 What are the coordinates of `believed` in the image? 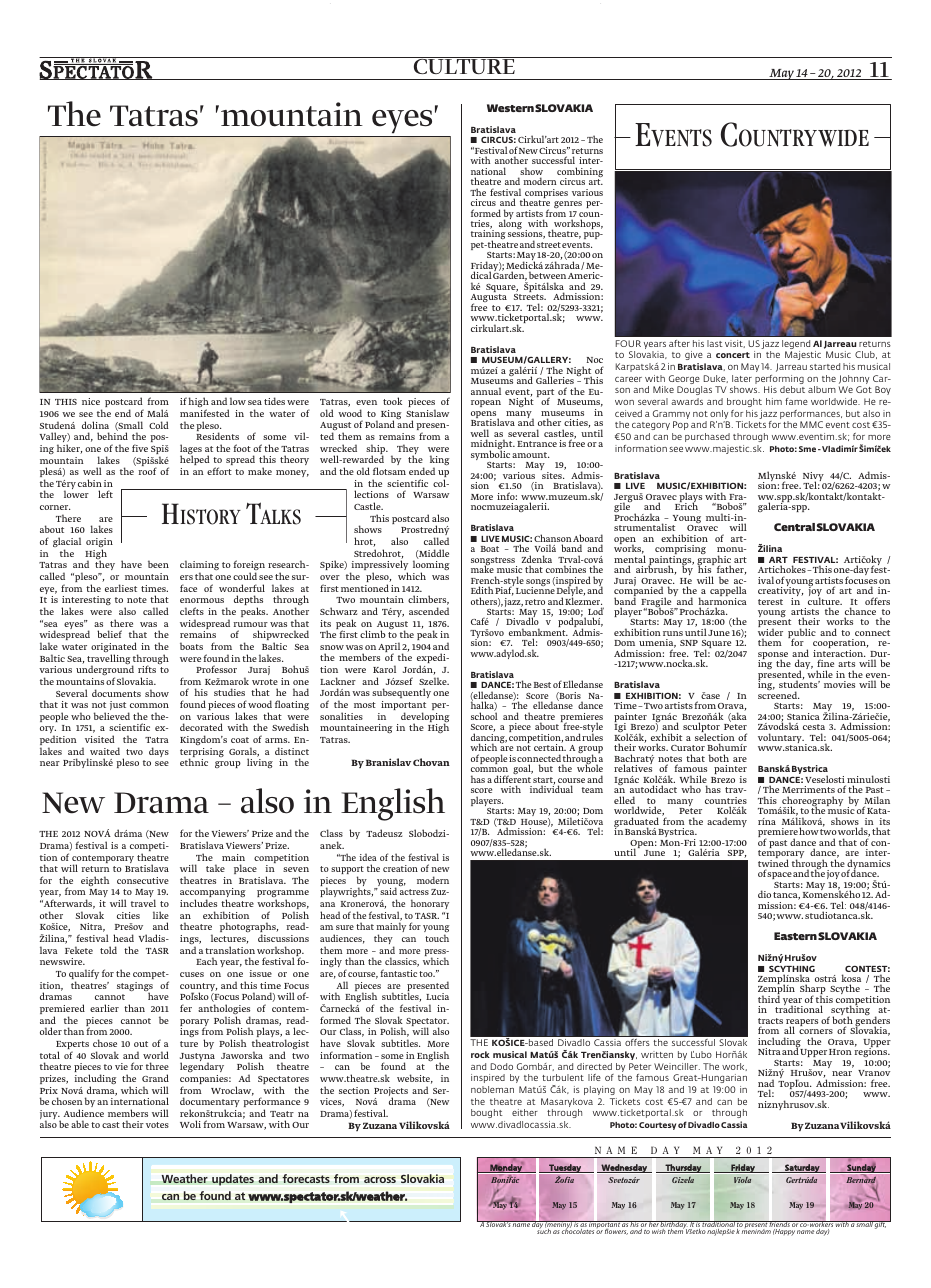 It's located at (112, 716).
